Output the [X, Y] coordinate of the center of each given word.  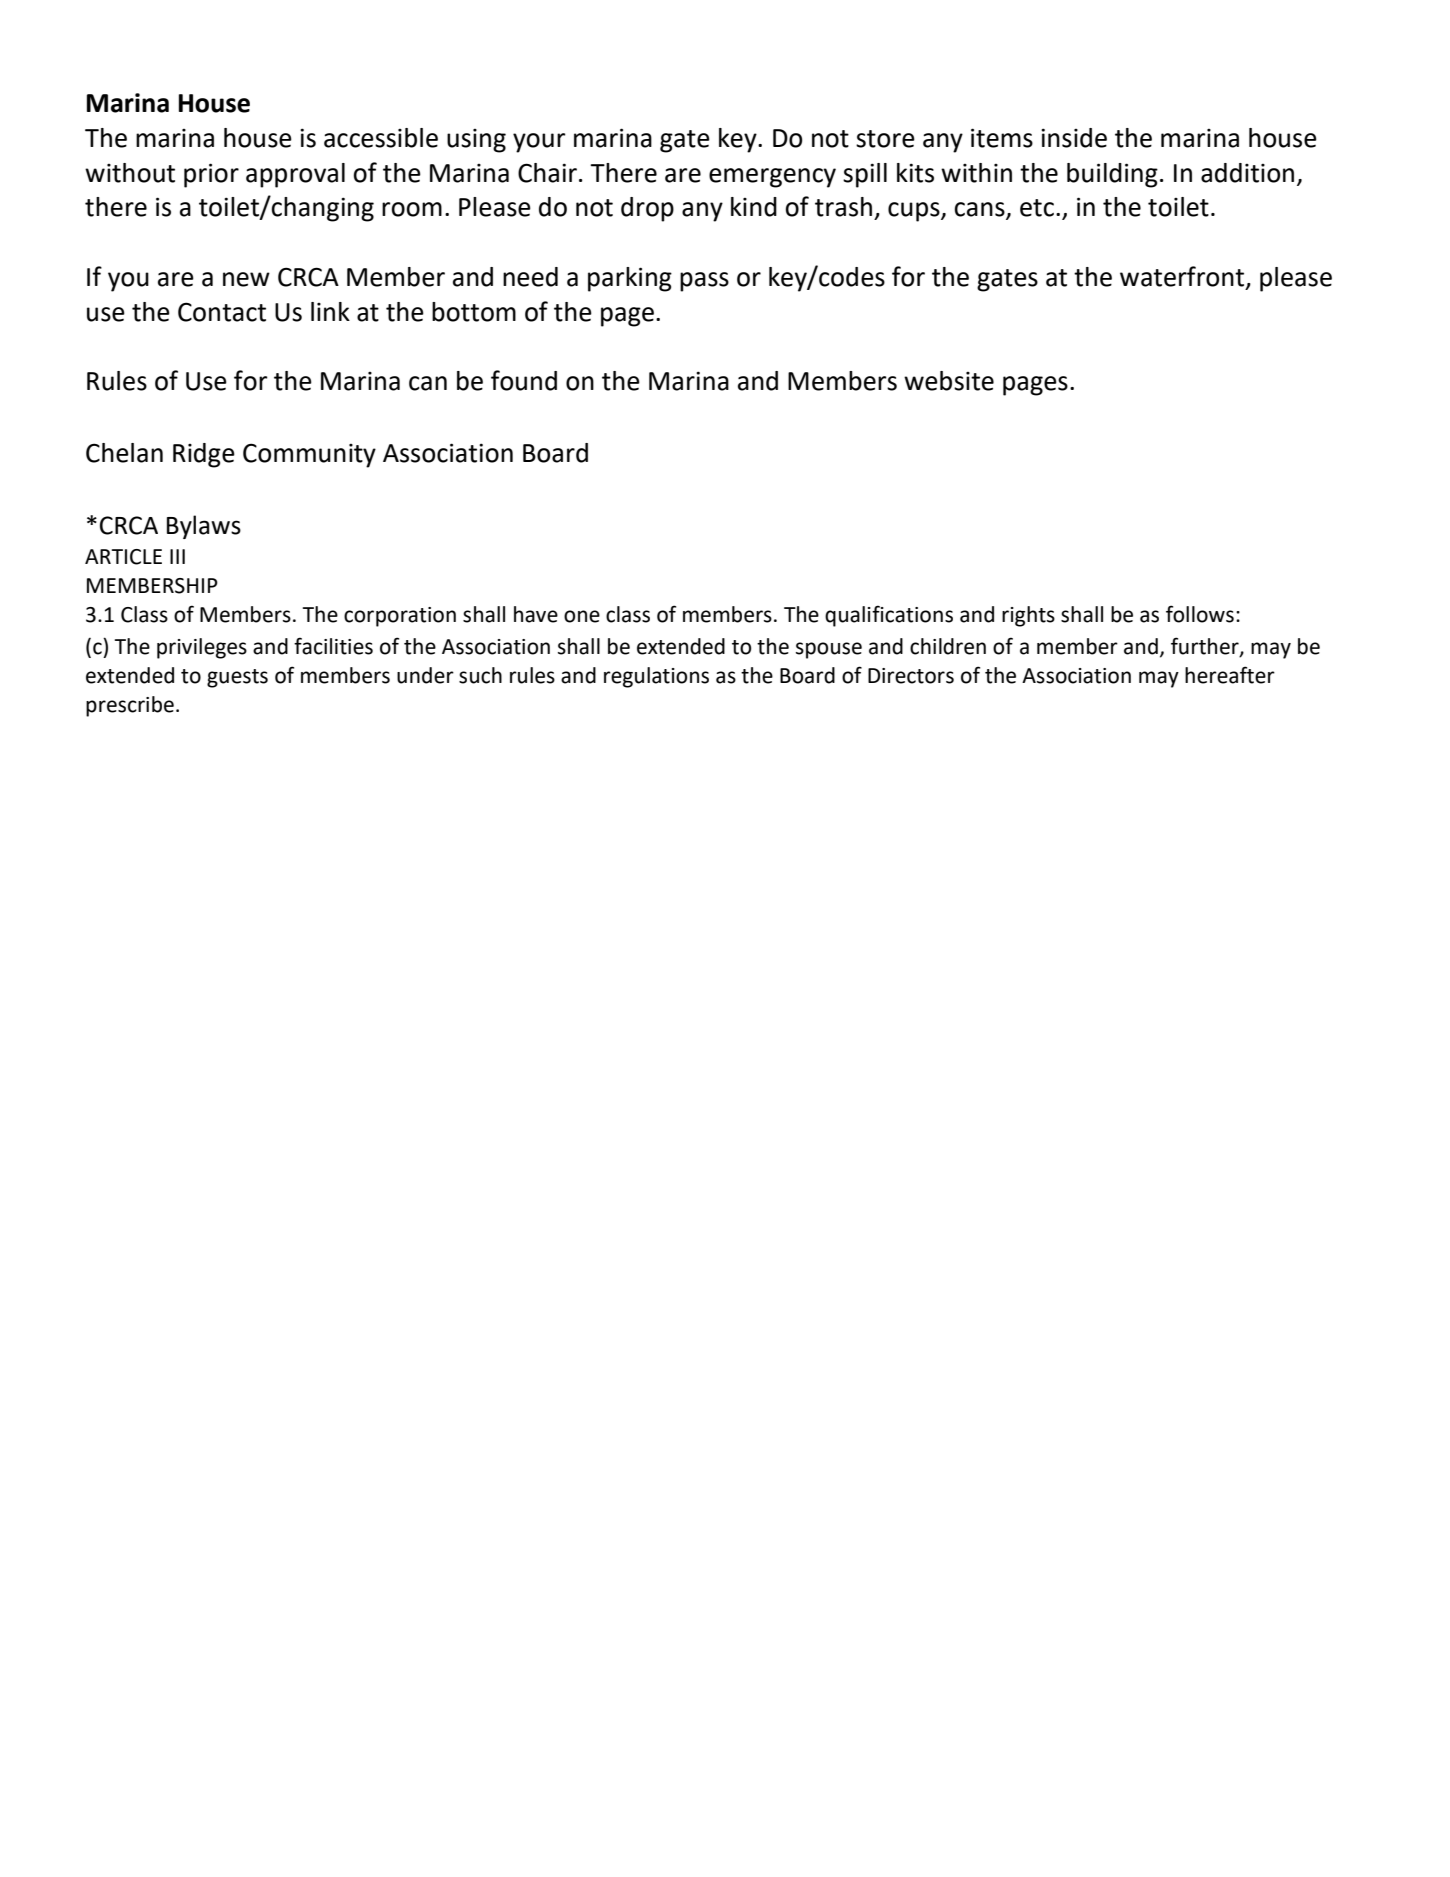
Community [309, 455]
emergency [772, 178]
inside [1074, 138]
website [949, 381]
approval [295, 175]
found [524, 380]
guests [237, 678]
